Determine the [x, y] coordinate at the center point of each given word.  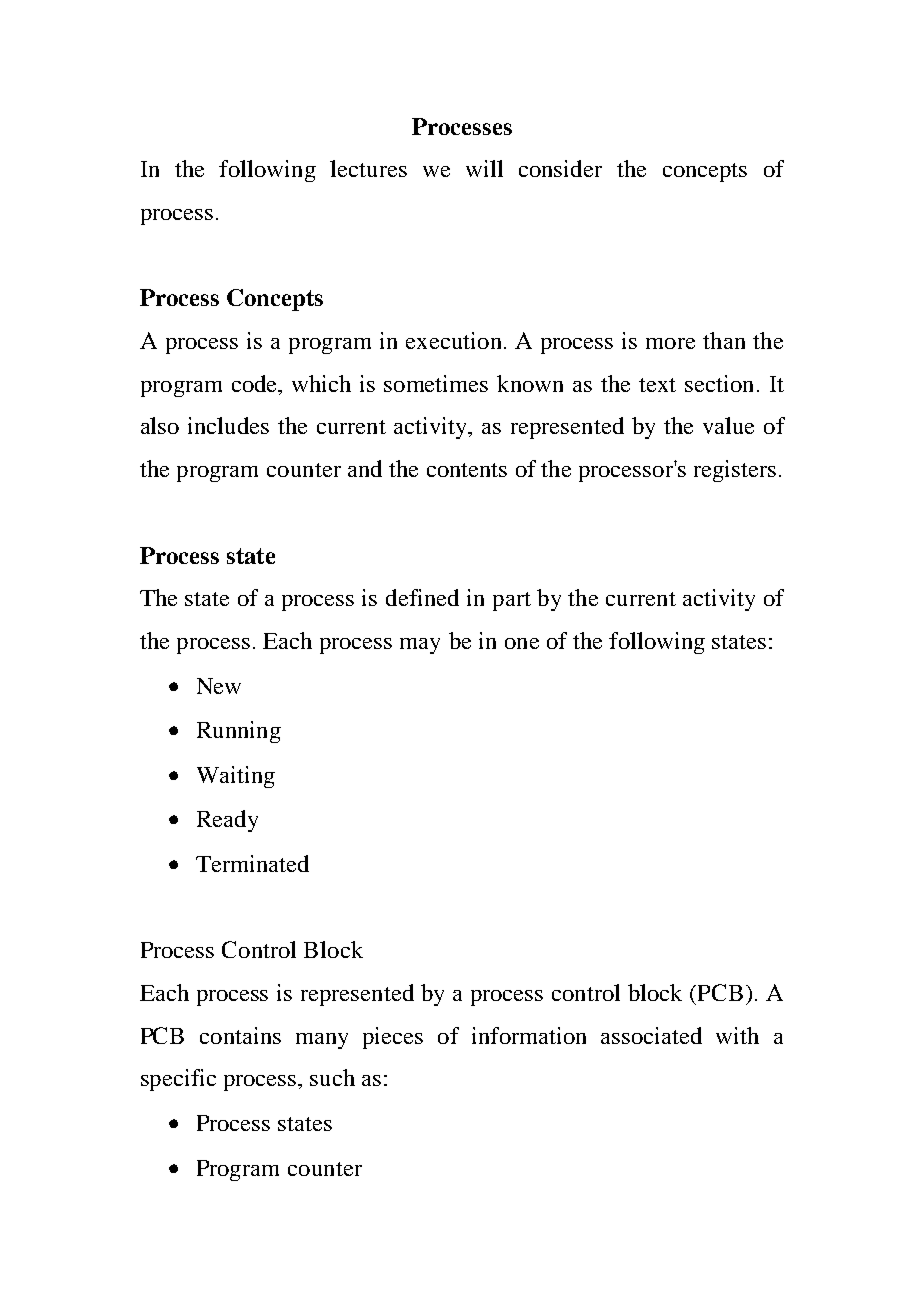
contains [240, 1035]
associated [651, 1035]
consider [560, 168]
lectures [368, 168]
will [484, 168]
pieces [393, 1038]
